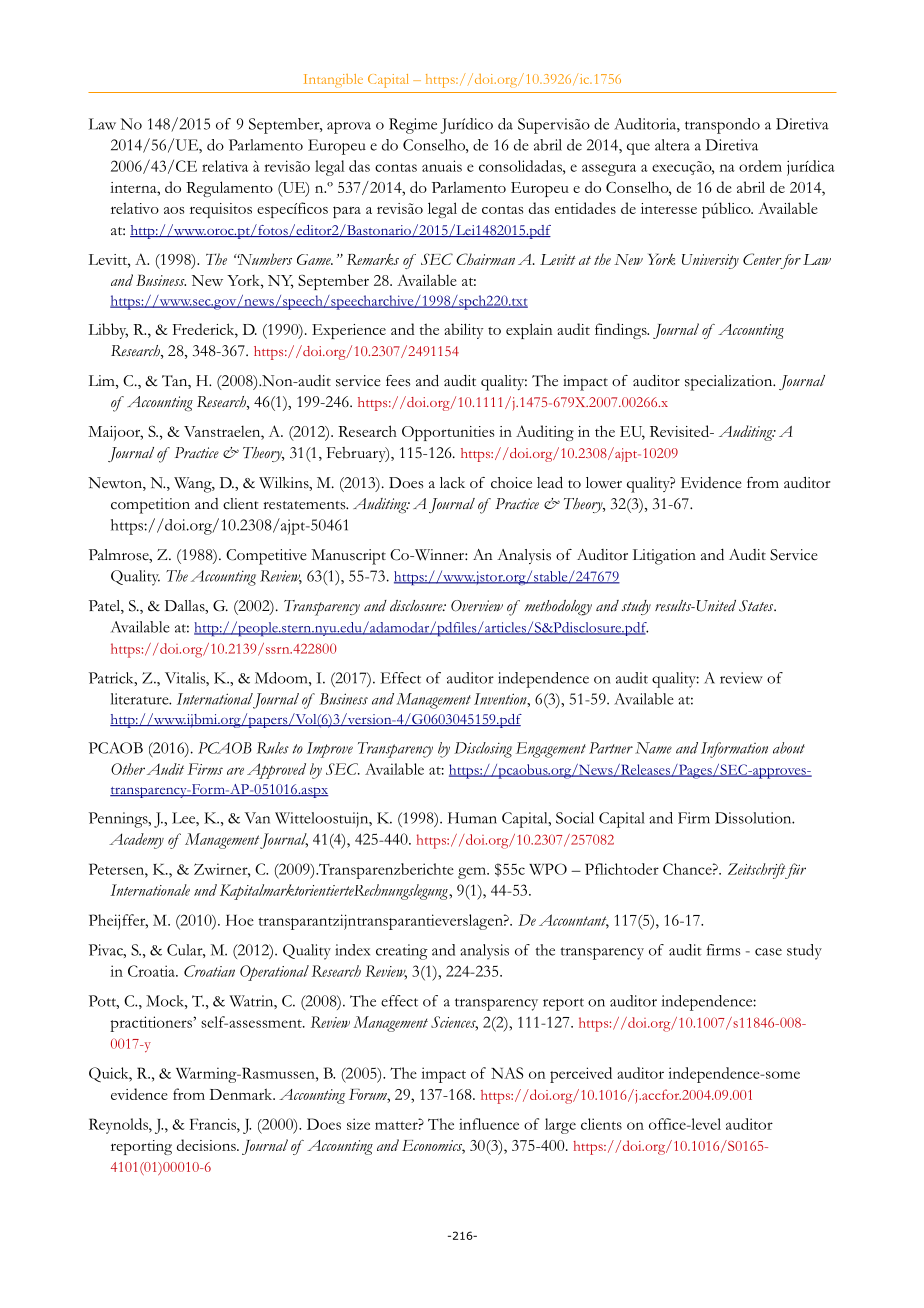 This screenshot has width=924, height=1308. I want to click on Competitive, so click(266, 557).
